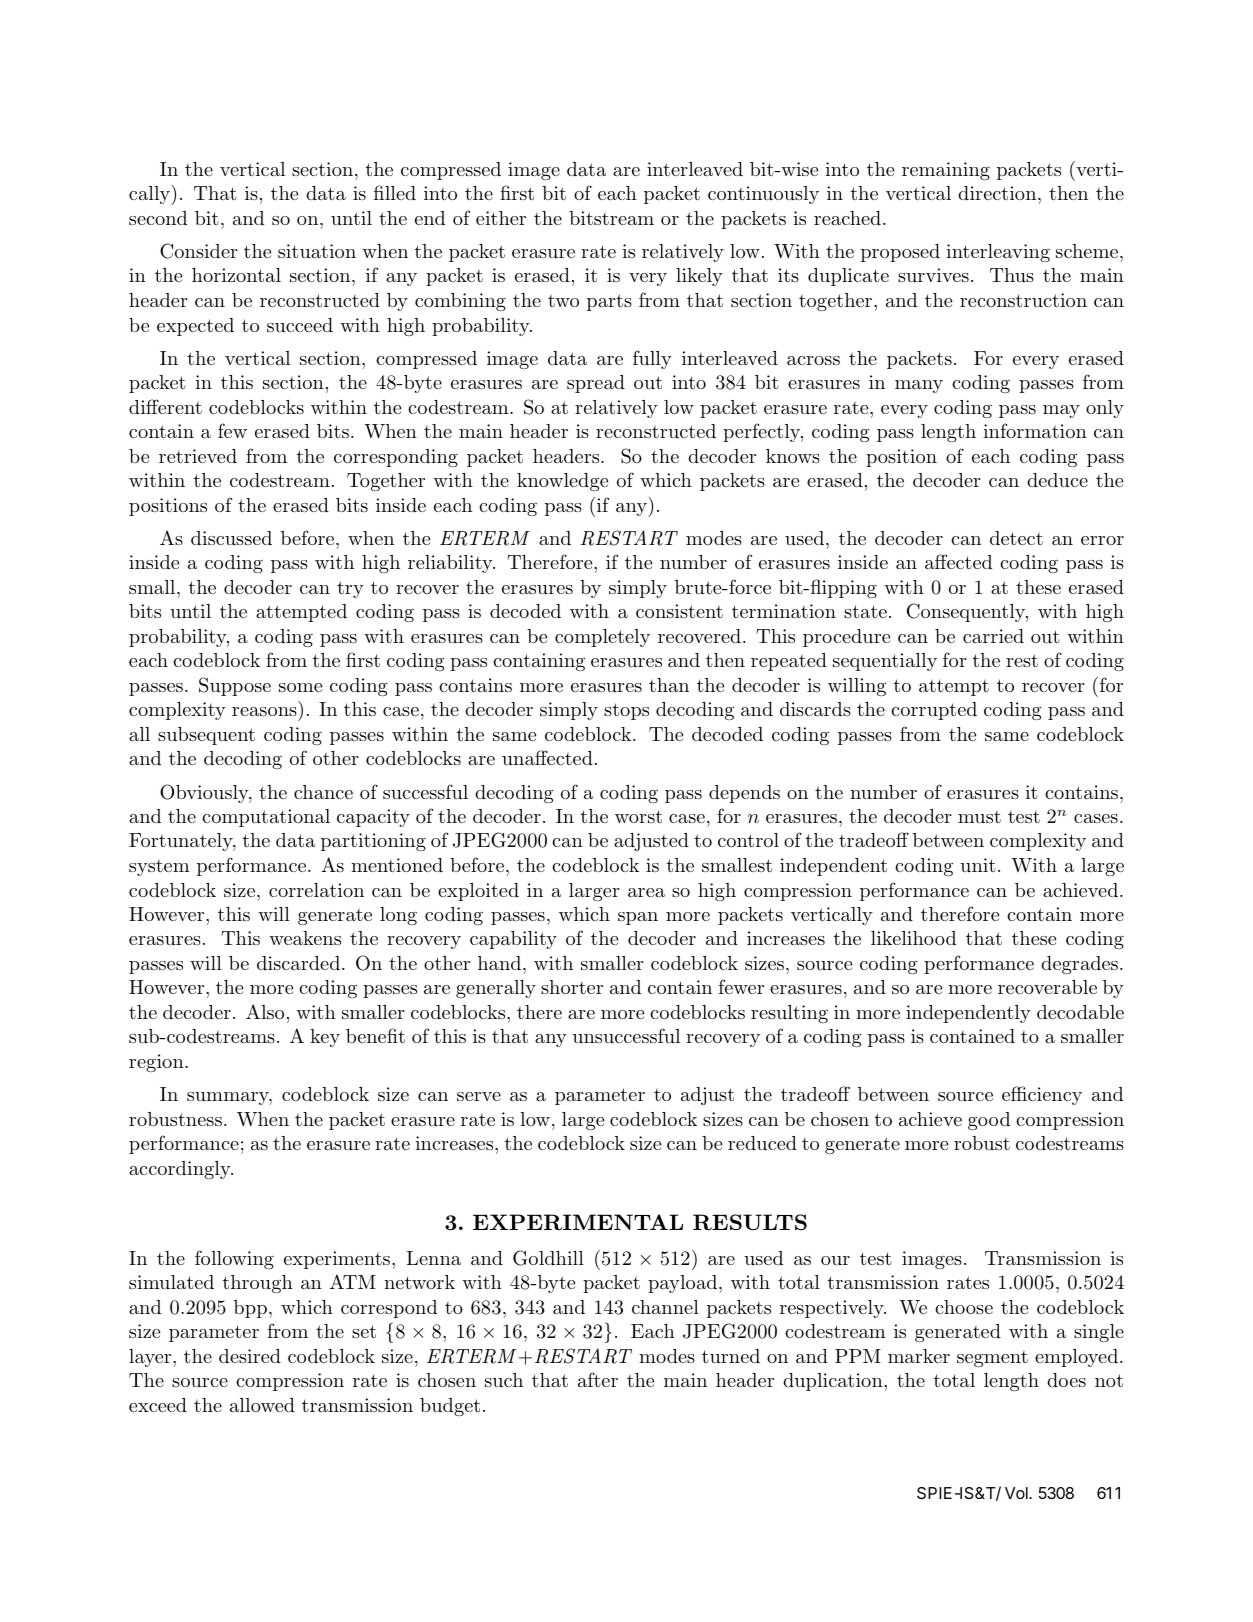 The image size is (1253, 1622). I want to click on allowed, so click(262, 1405).
